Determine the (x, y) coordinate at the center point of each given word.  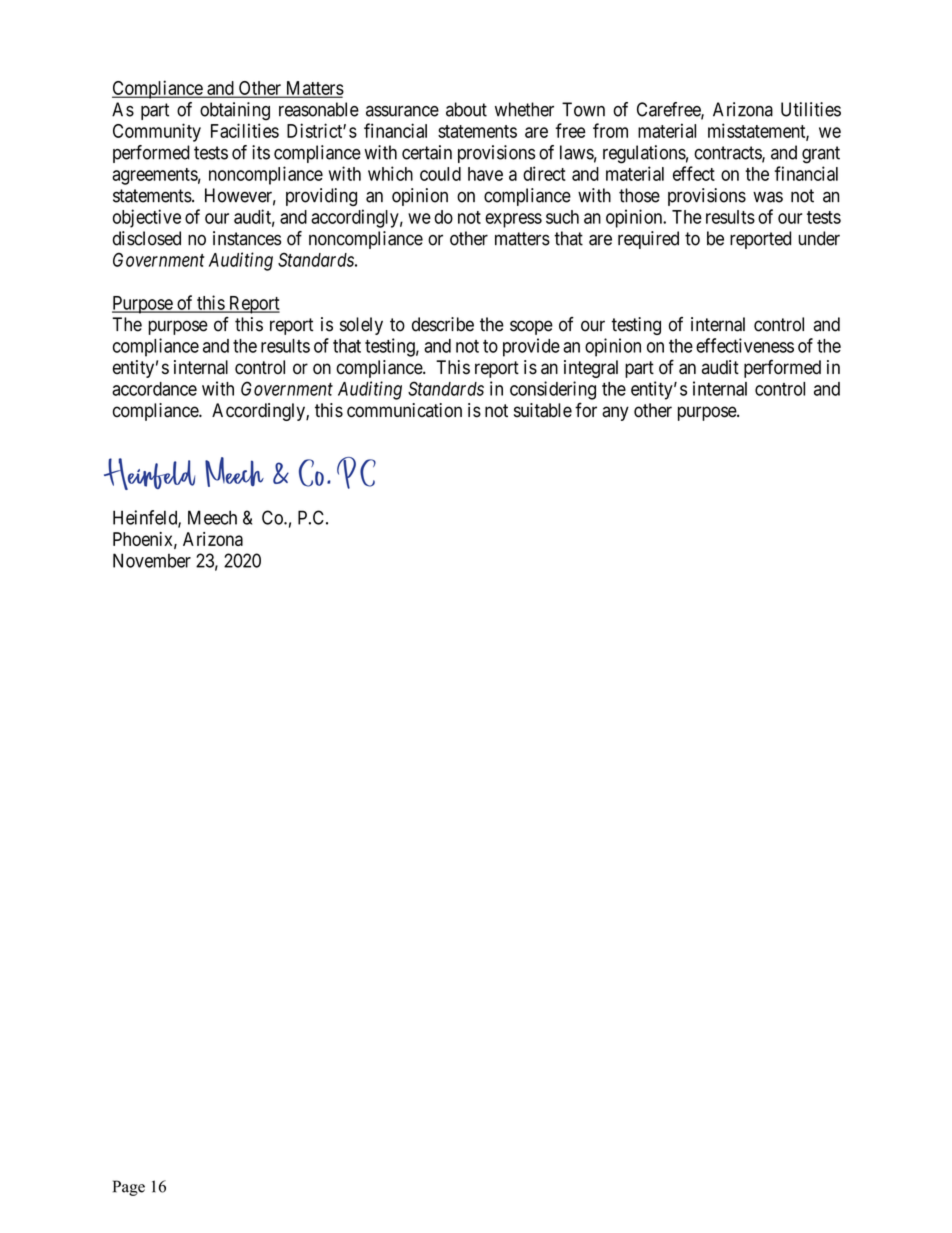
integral (591, 369)
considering (553, 390)
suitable (543, 410)
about (466, 109)
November (152, 560)
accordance (154, 389)
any (615, 413)
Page (129, 1188)
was (768, 197)
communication (404, 410)
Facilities (245, 130)
